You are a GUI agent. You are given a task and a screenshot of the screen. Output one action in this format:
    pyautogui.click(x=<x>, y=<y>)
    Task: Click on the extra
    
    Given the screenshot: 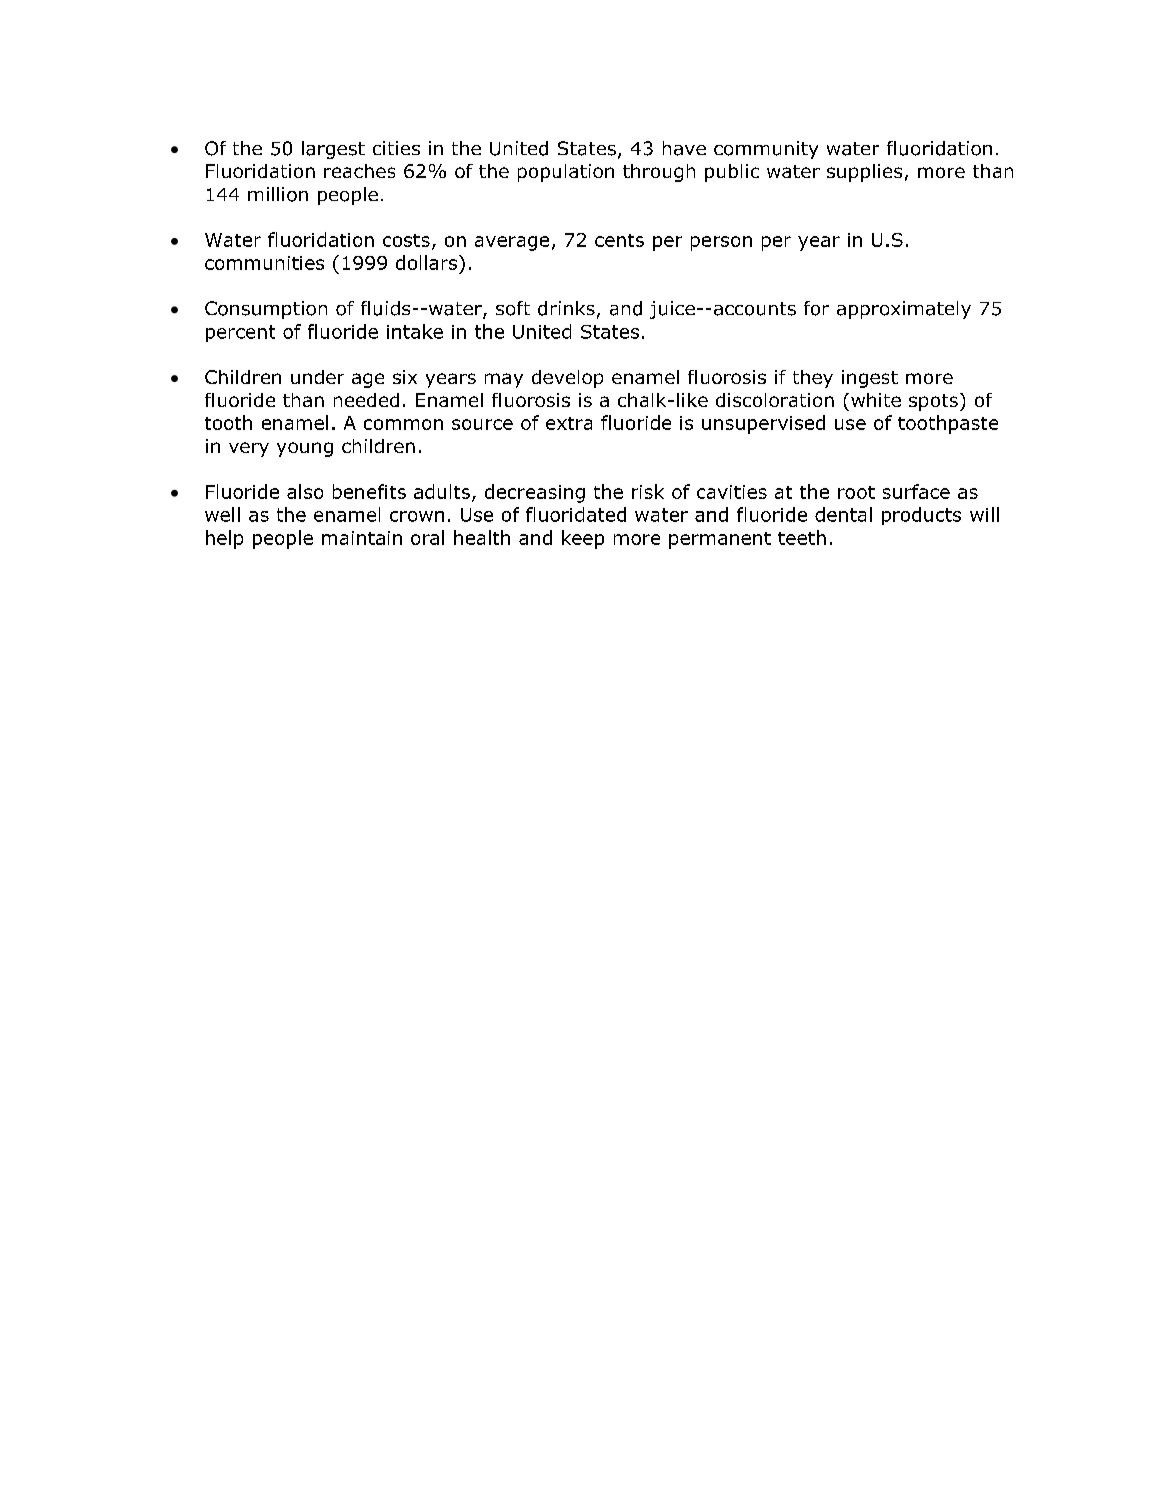 What is the action you would take?
    pyautogui.click(x=569, y=423)
